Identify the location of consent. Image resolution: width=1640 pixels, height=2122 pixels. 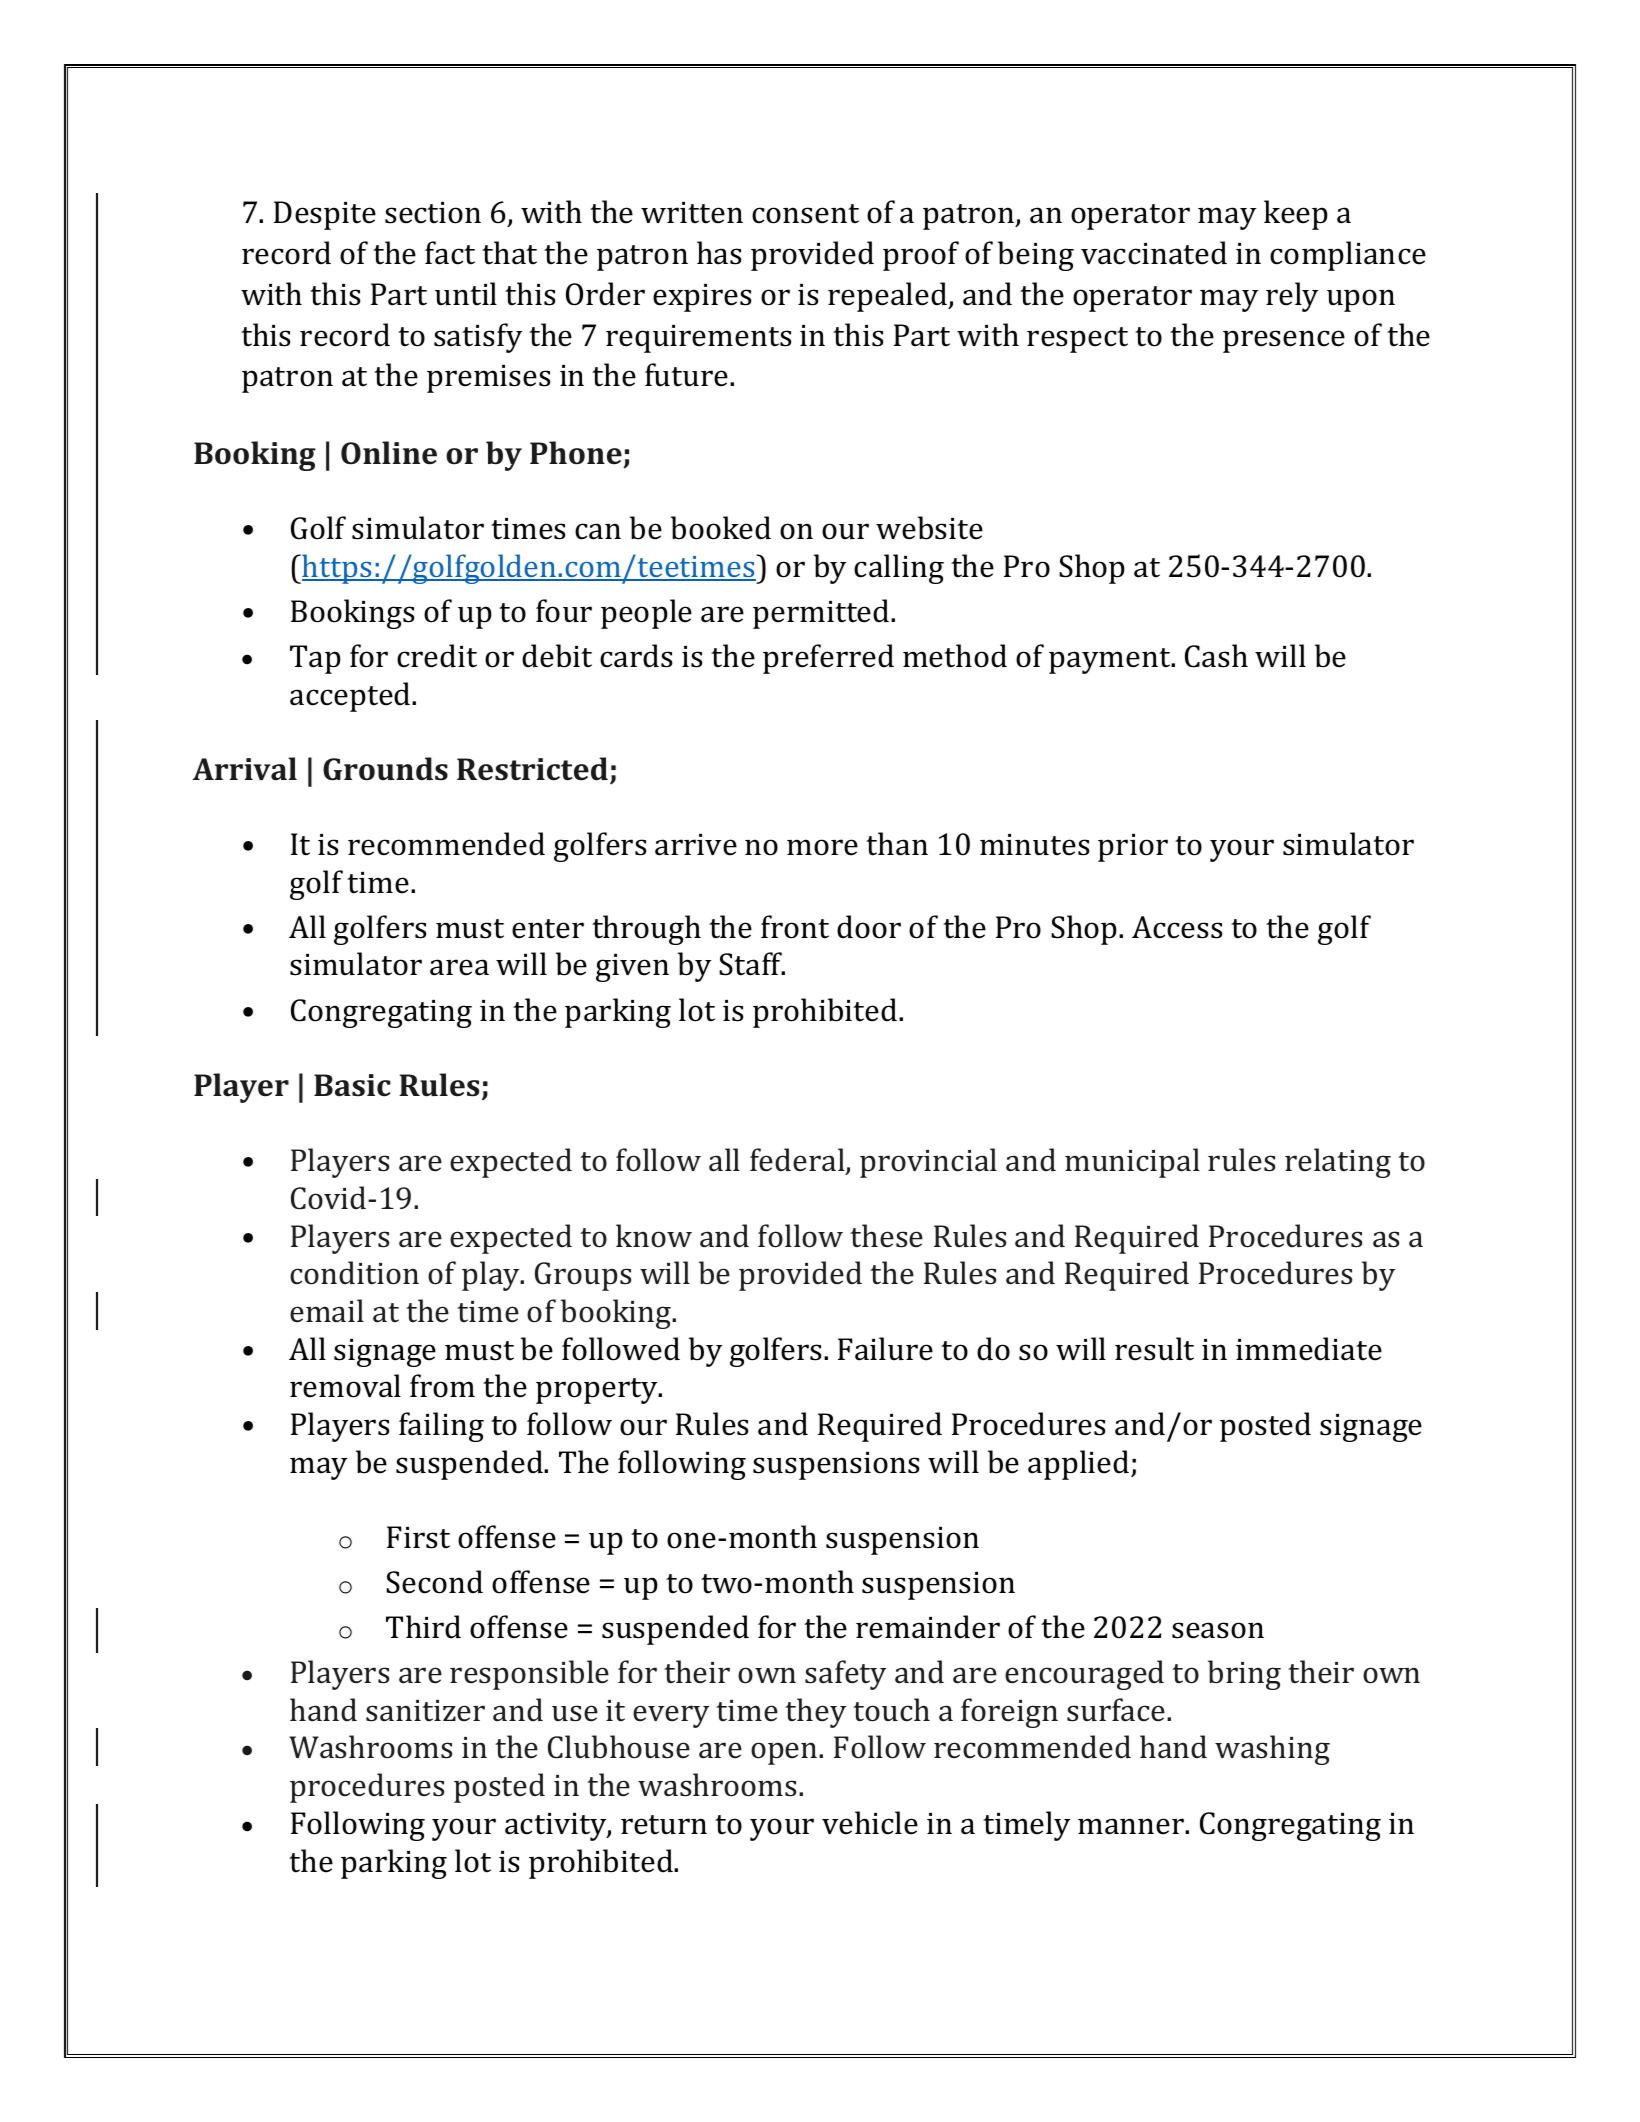
(805, 214).
